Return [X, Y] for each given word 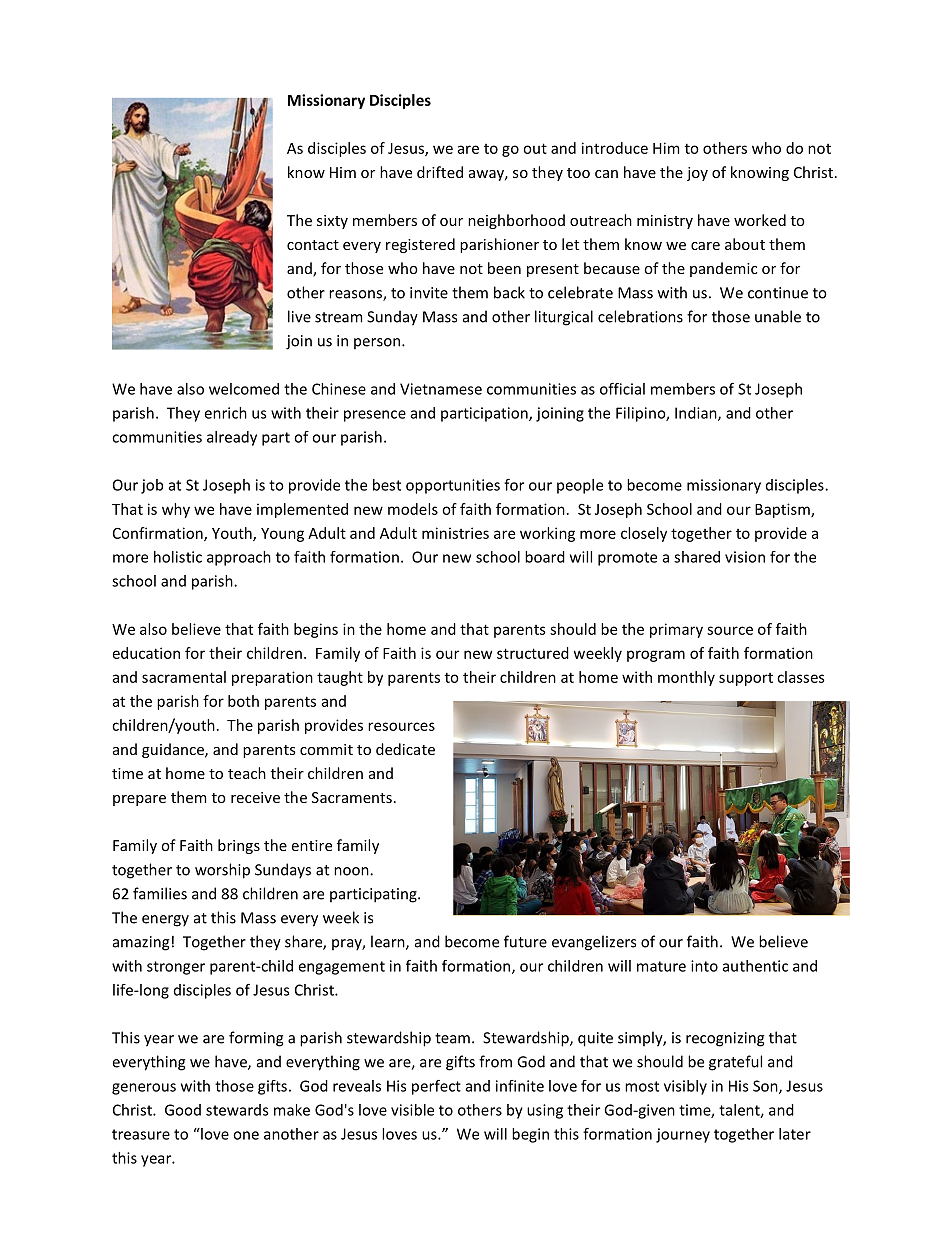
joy [697, 174]
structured [533, 653]
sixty [332, 222]
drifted [440, 172]
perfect [436, 1087]
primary [676, 630]
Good [183, 1110]
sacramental [184, 677]
